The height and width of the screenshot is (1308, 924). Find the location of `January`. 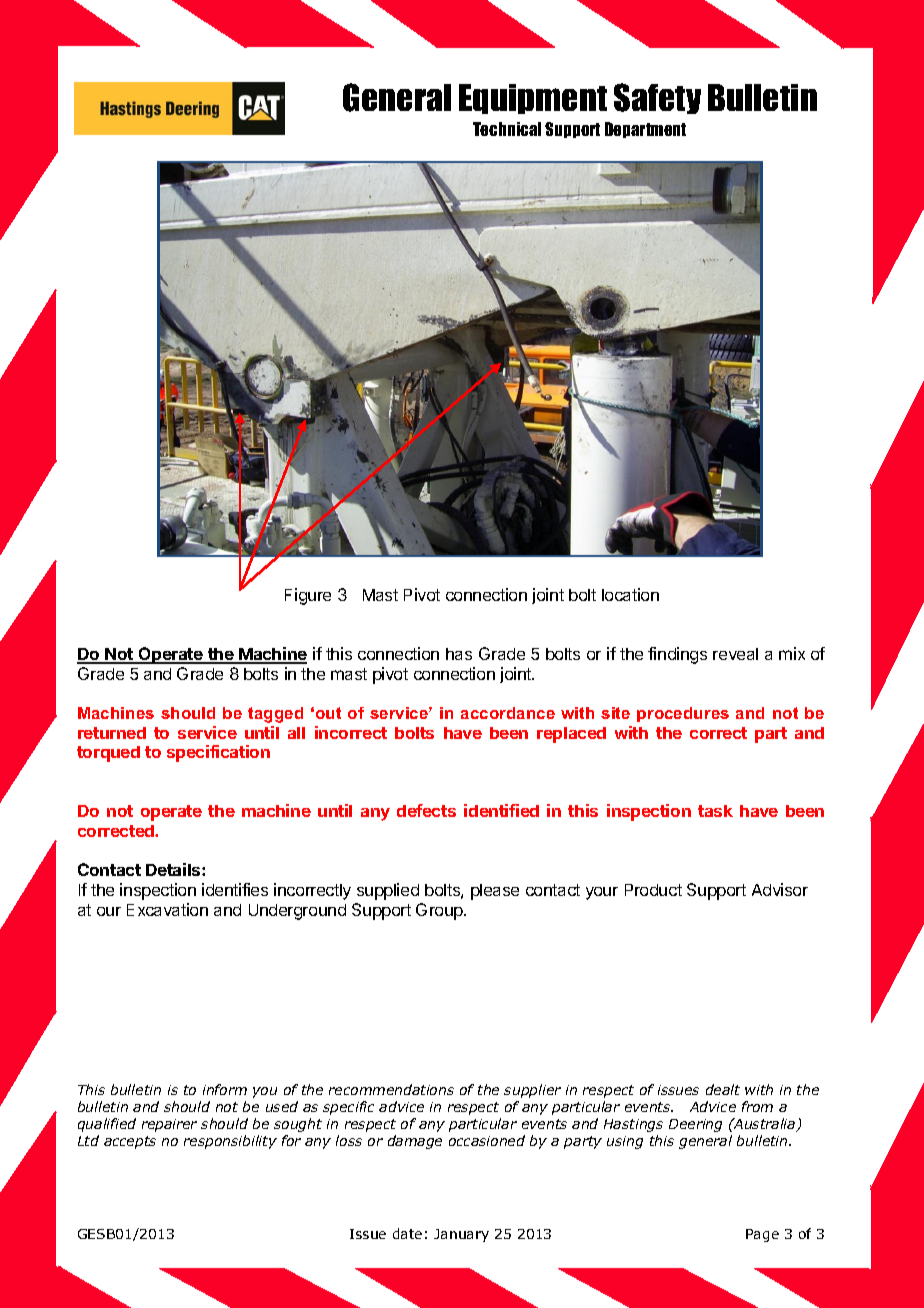

January is located at coordinates (461, 1235).
